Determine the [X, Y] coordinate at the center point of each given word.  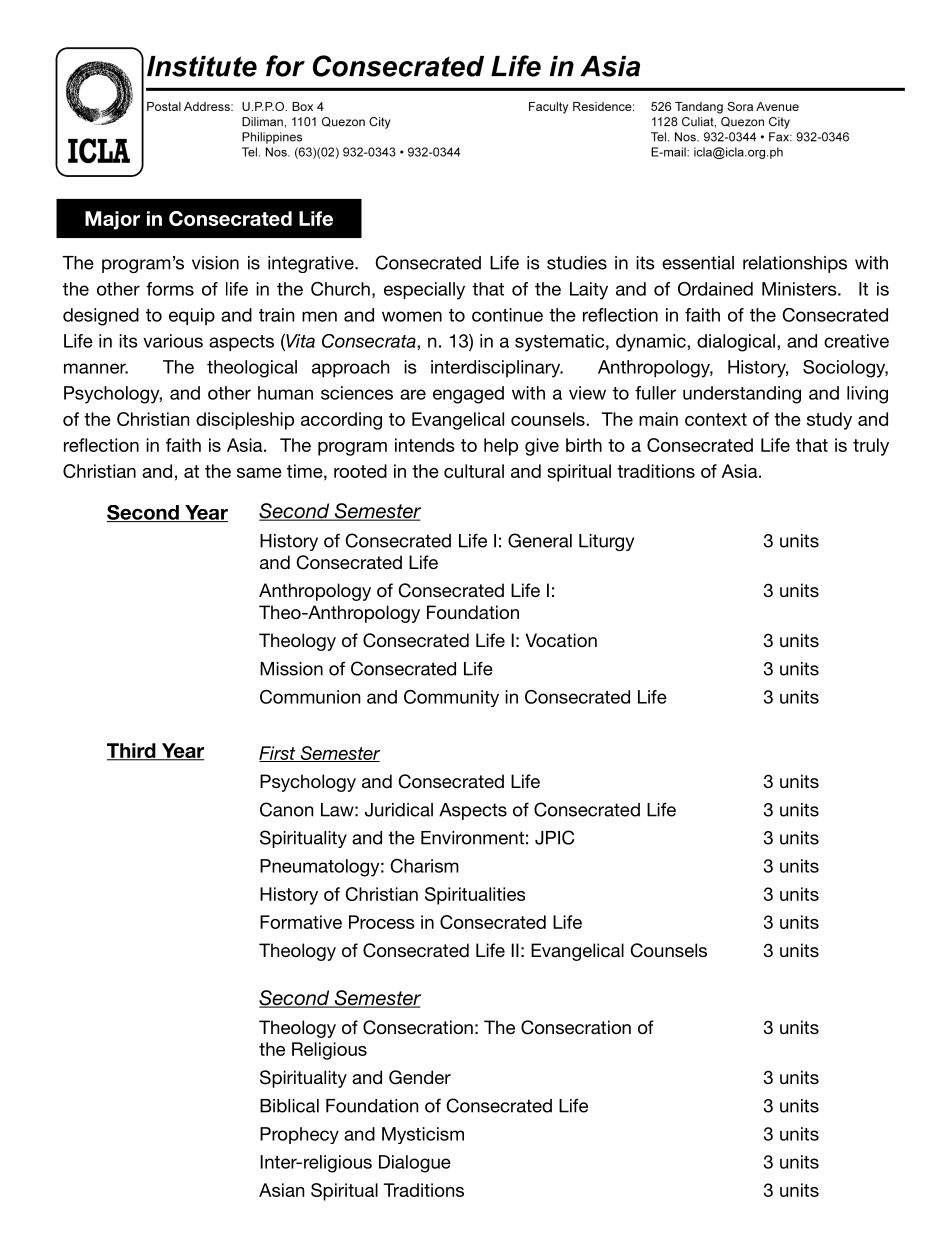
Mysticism [423, 1135]
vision [215, 263]
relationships [795, 264]
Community [451, 698]
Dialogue [415, 1164]
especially [424, 291]
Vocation [561, 640]
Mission [291, 669]
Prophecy [299, 1135]
